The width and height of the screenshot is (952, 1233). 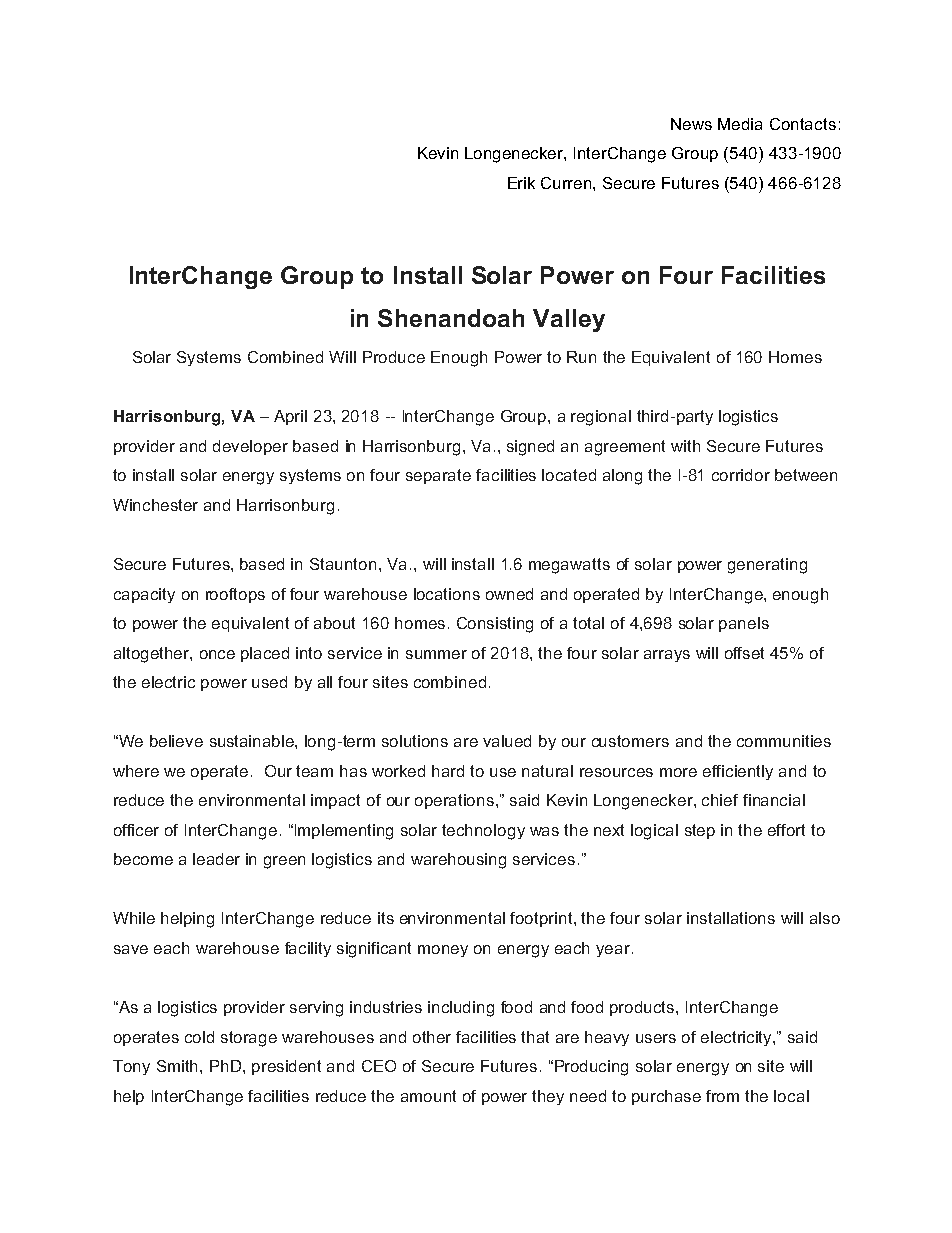 What do you see at coordinates (744, 624) in the screenshot?
I see `panels` at bounding box center [744, 624].
